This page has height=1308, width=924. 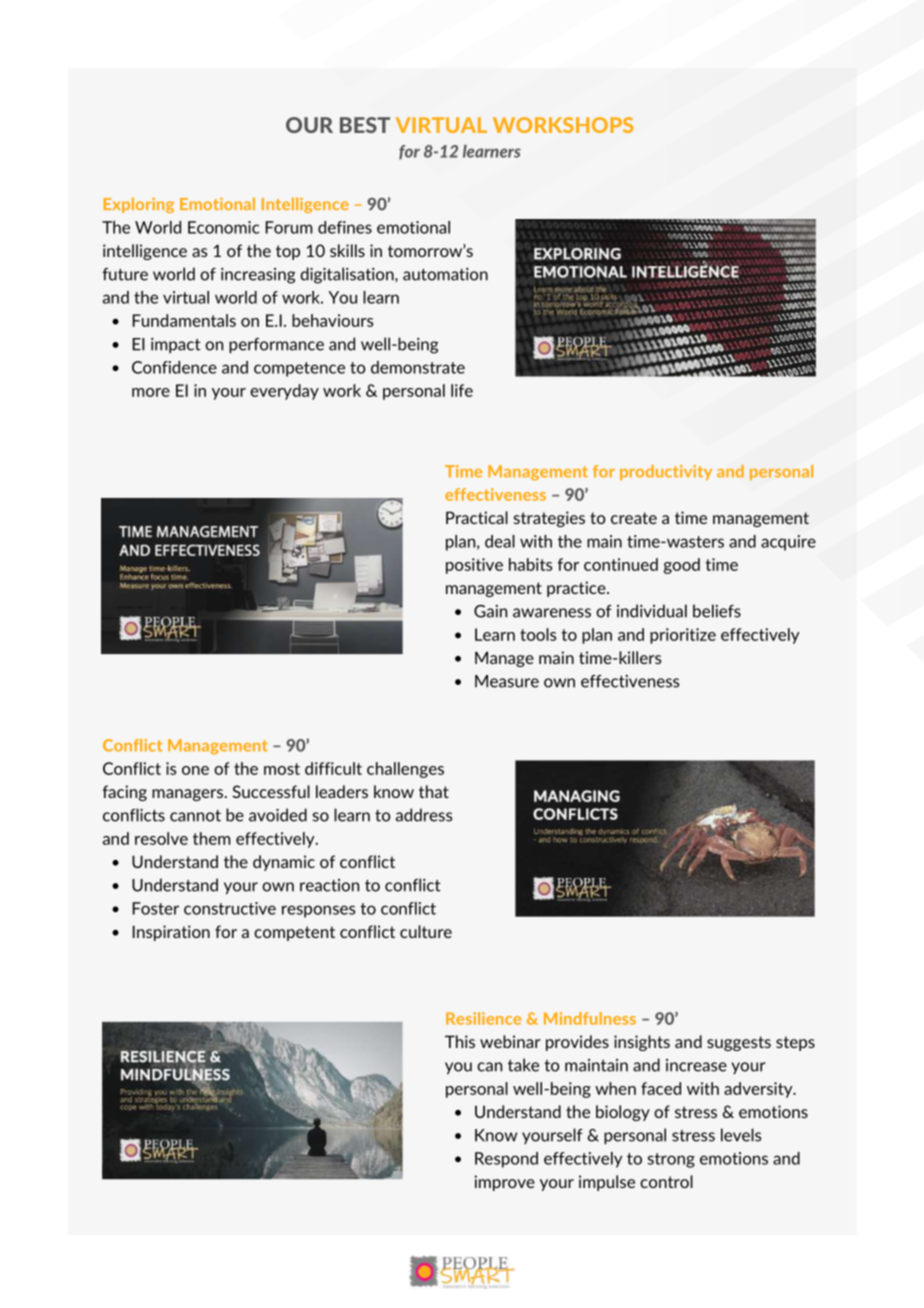 What do you see at coordinates (139, 205) in the page?
I see `Exploring` at bounding box center [139, 205].
